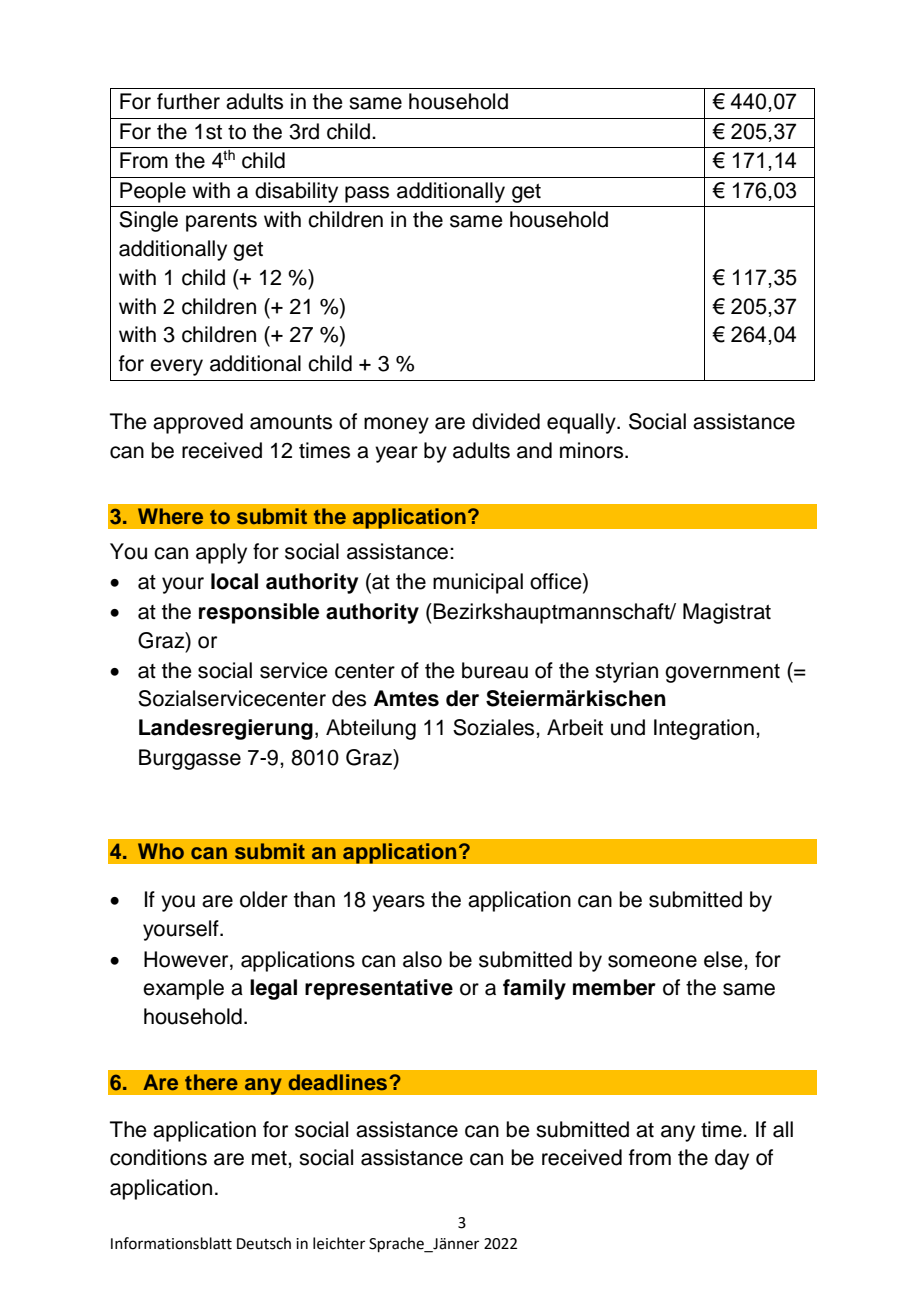  I want to click on approved, so click(198, 423).
